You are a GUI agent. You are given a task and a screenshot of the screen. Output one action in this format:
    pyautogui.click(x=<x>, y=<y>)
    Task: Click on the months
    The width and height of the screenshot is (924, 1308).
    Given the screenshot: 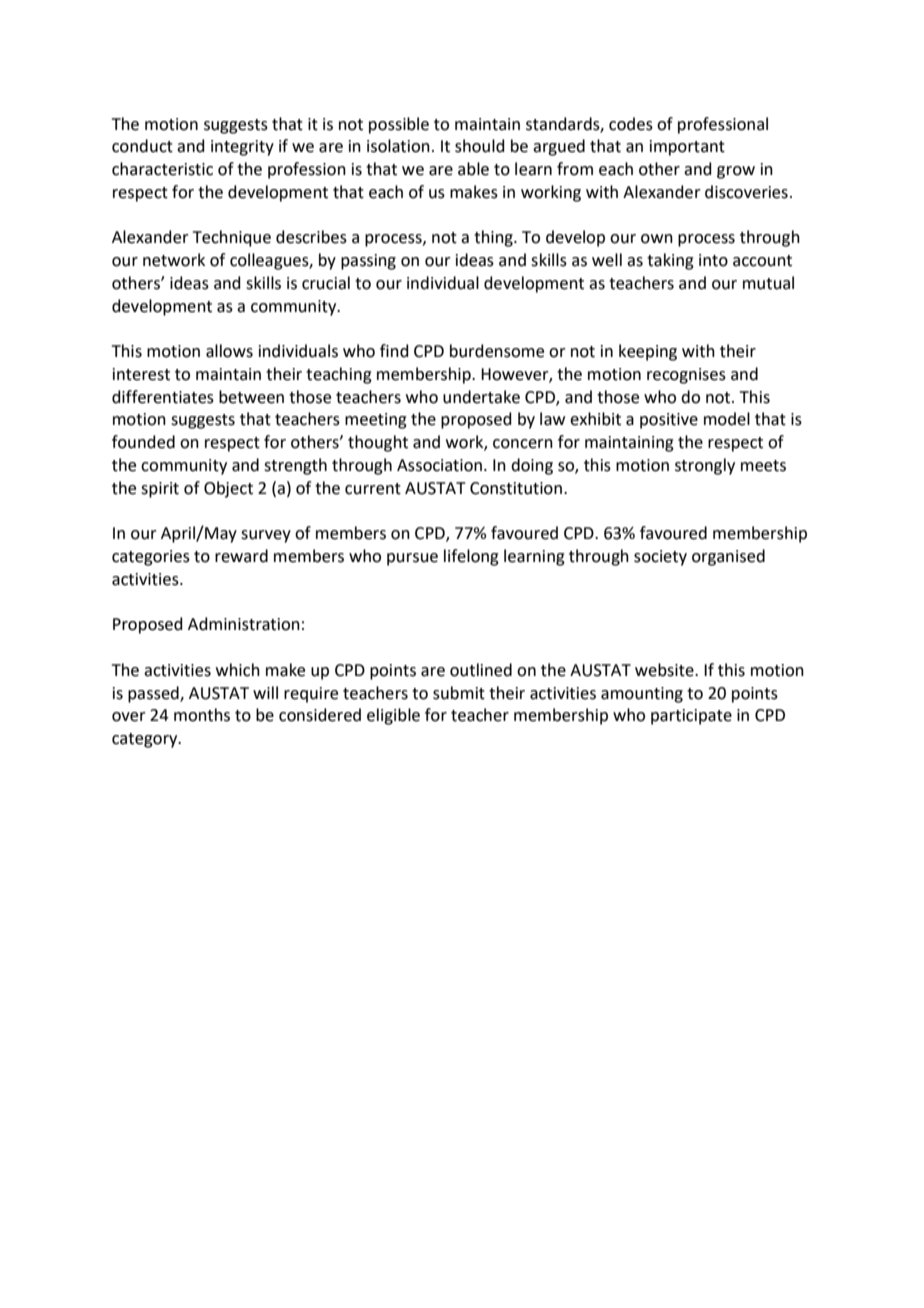 What is the action you would take?
    pyautogui.click(x=202, y=715)
